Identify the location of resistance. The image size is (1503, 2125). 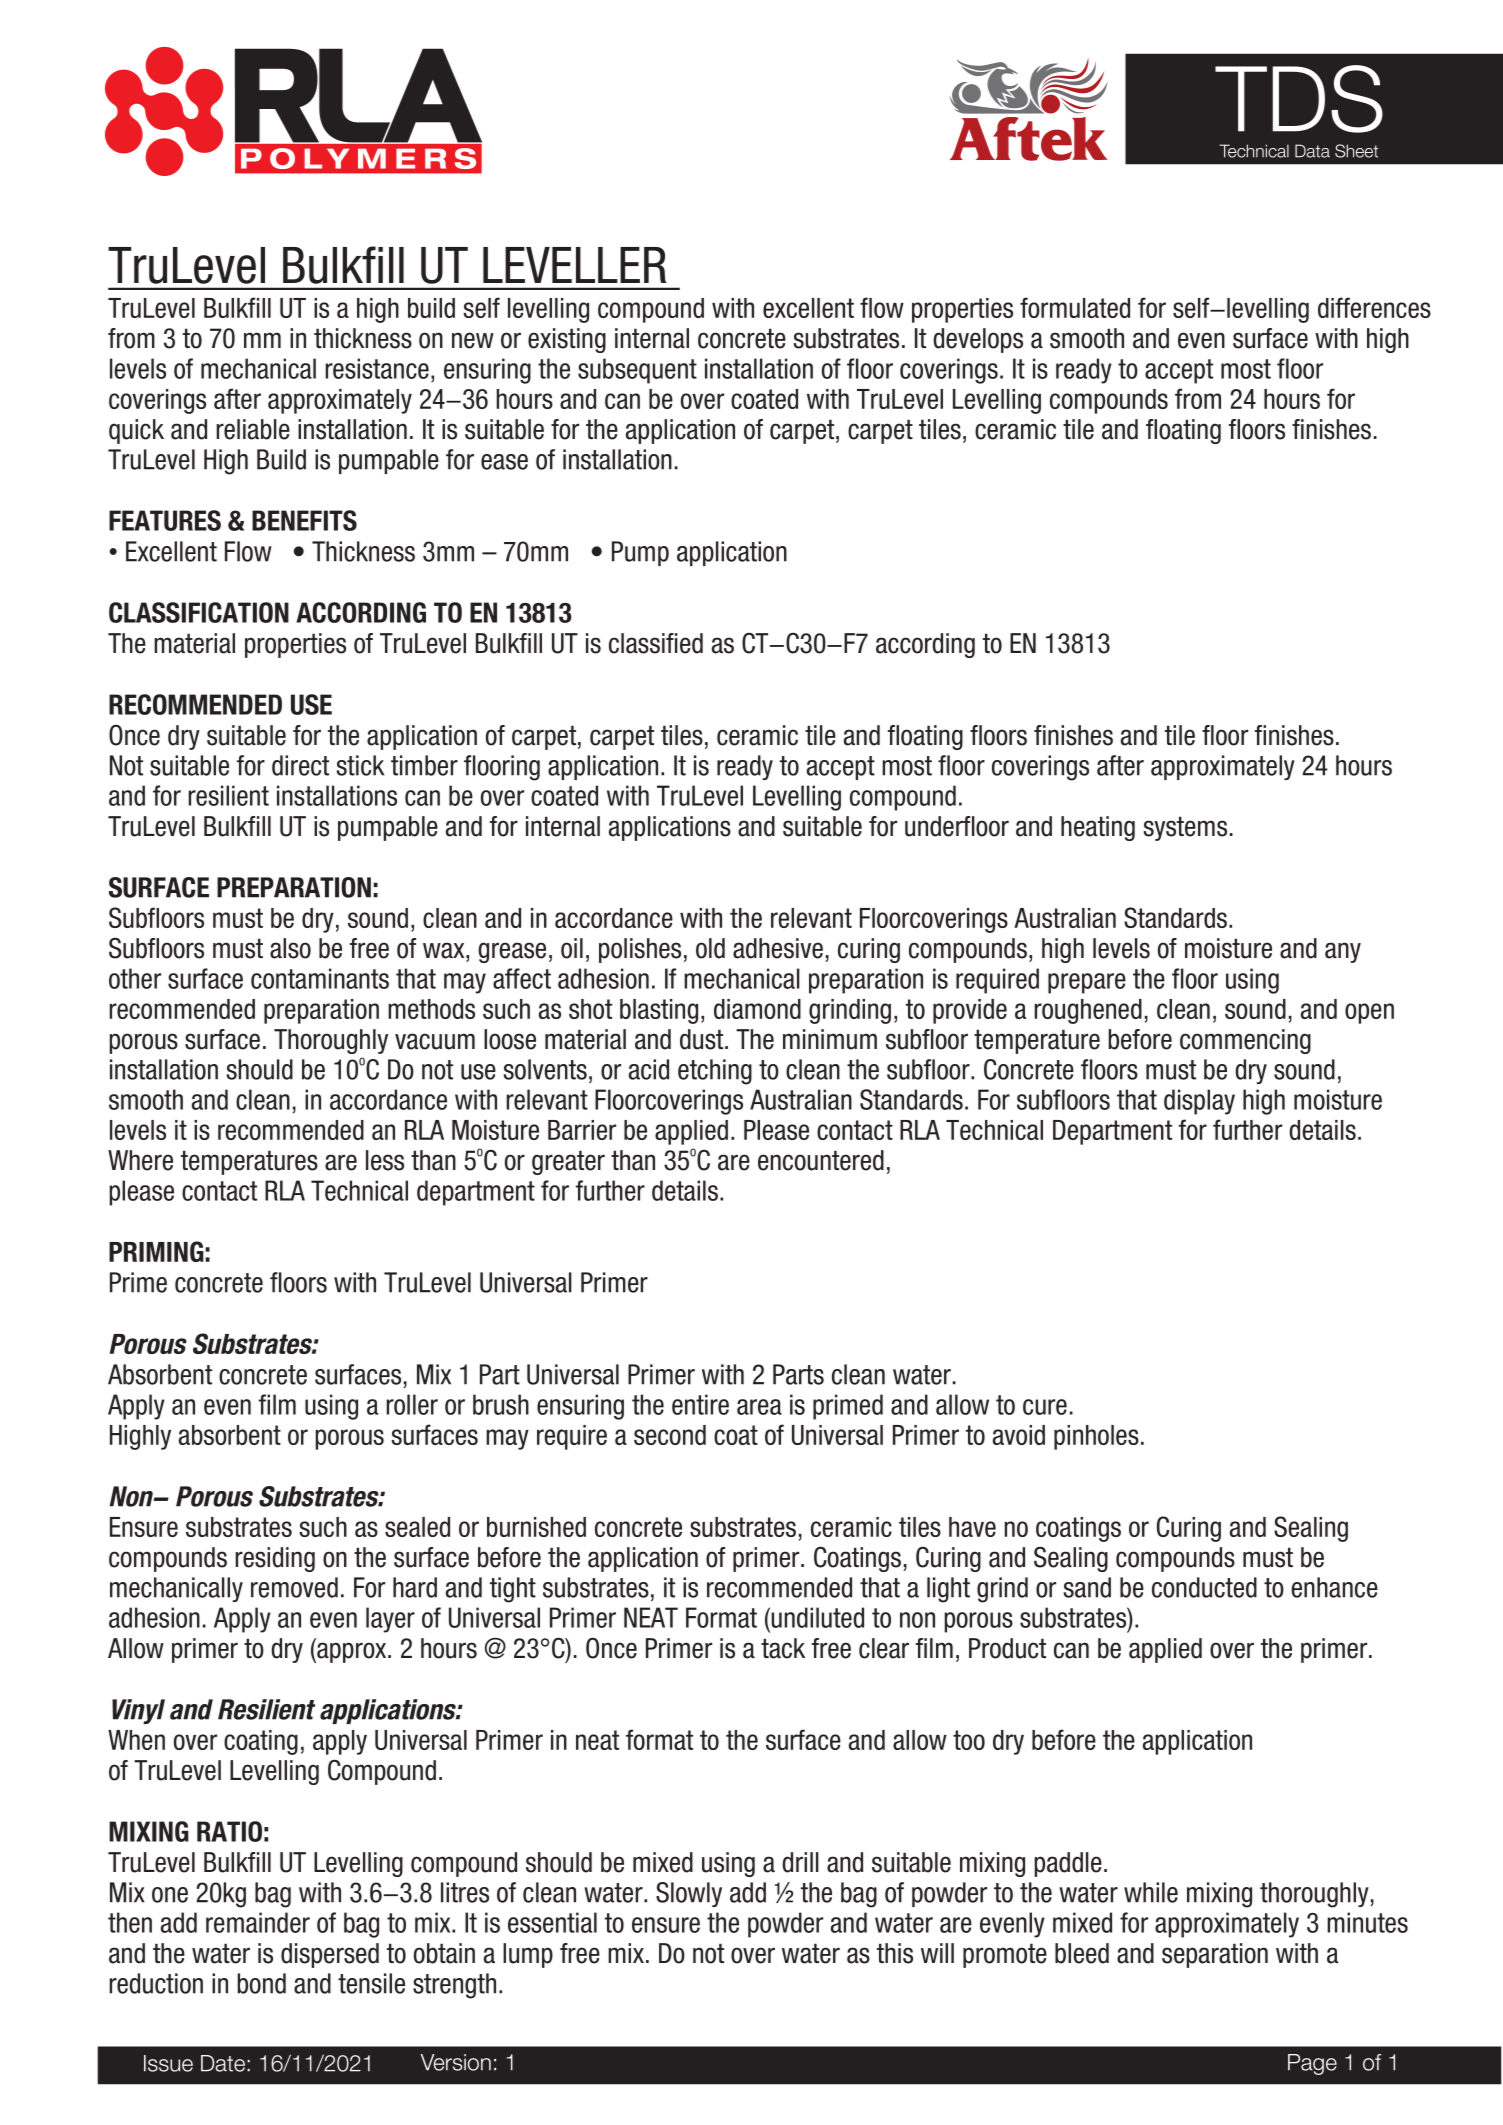
(377, 368).
